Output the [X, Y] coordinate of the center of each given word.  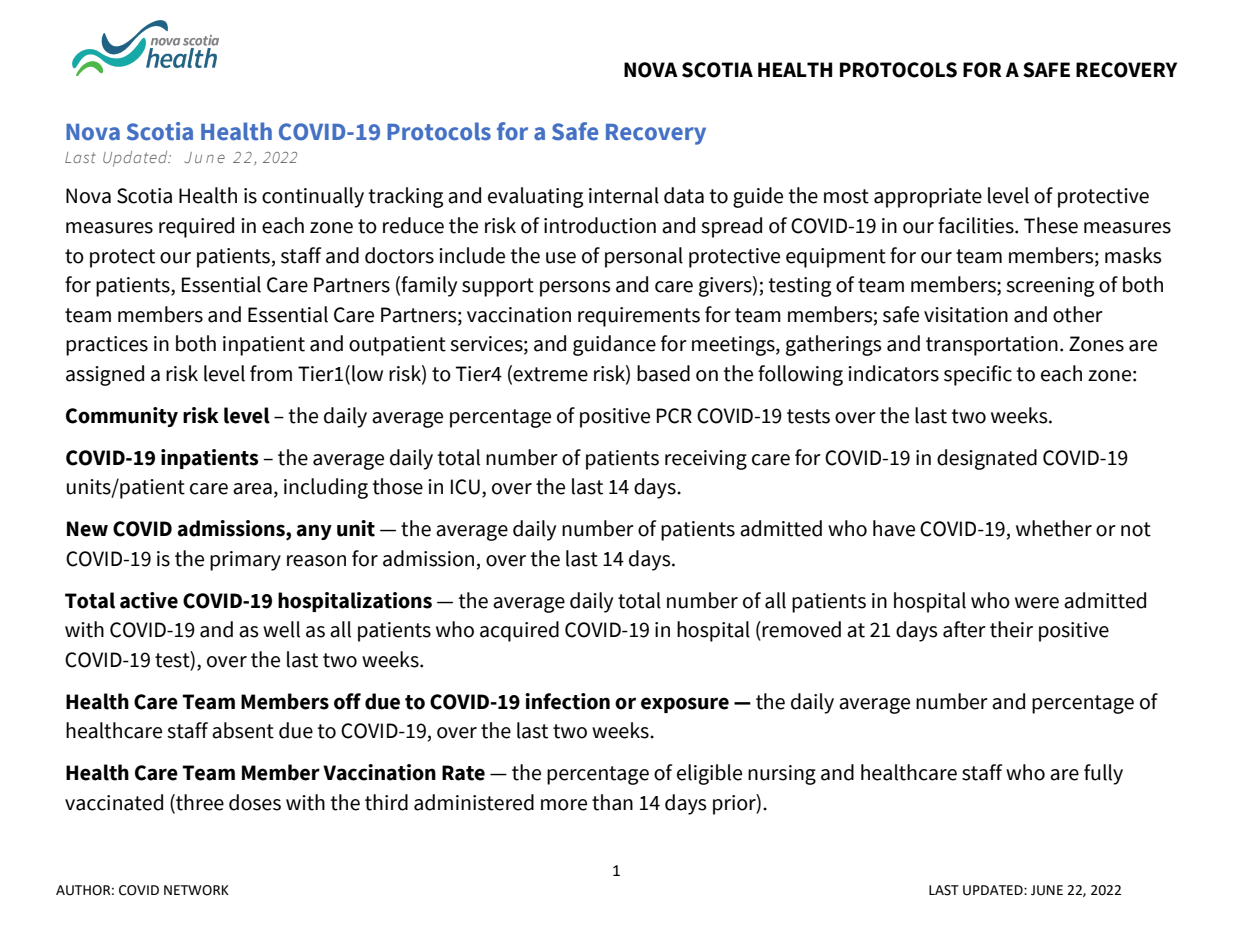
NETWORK [196, 890]
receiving [706, 460]
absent [243, 730]
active [149, 600]
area [252, 489]
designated [987, 459]
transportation [992, 346]
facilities [977, 225]
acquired [519, 631]
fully [1103, 774]
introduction [600, 225]
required [196, 227]
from [271, 373]
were [1037, 603]
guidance [614, 345]
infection [567, 701]
